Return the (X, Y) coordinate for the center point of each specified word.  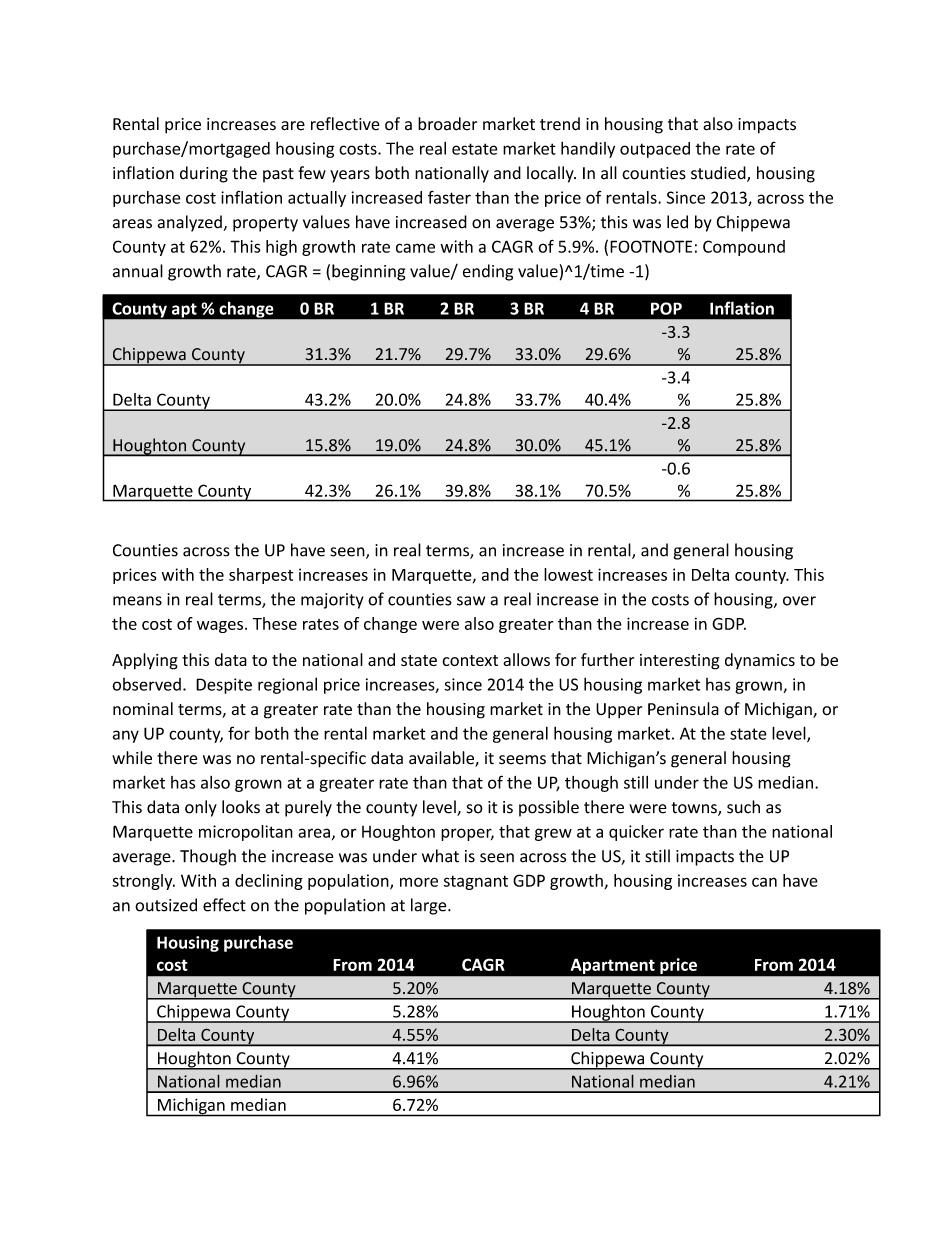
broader (447, 124)
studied (719, 174)
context (470, 660)
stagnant (476, 882)
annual (138, 271)
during (204, 174)
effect (224, 905)
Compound (744, 248)
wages (220, 627)
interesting (680, 662)
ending (488, 272)
